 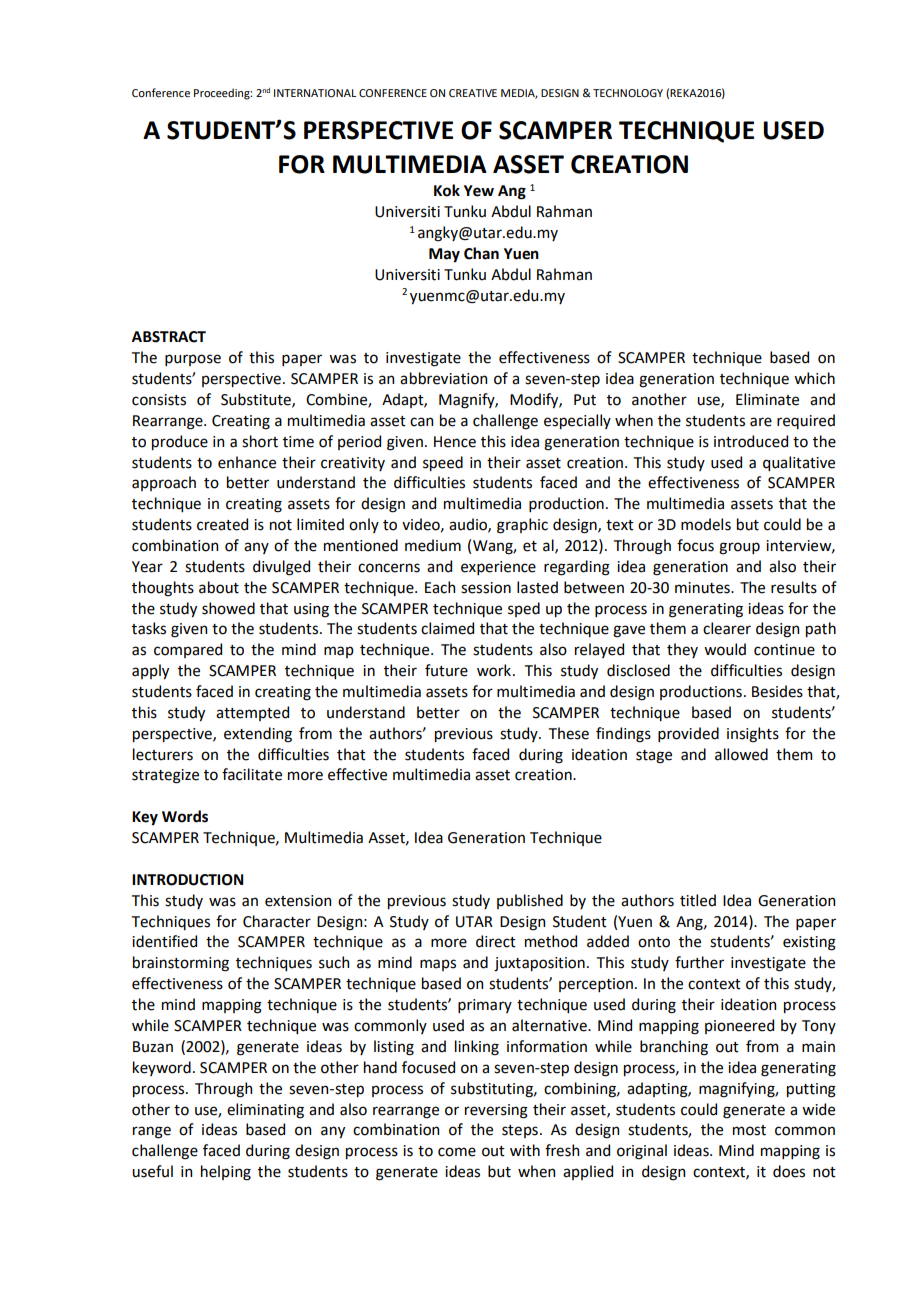 What do you see at coordinates (193, 360) in the image?
I see `purpose` at bounding box center [193, 360].
